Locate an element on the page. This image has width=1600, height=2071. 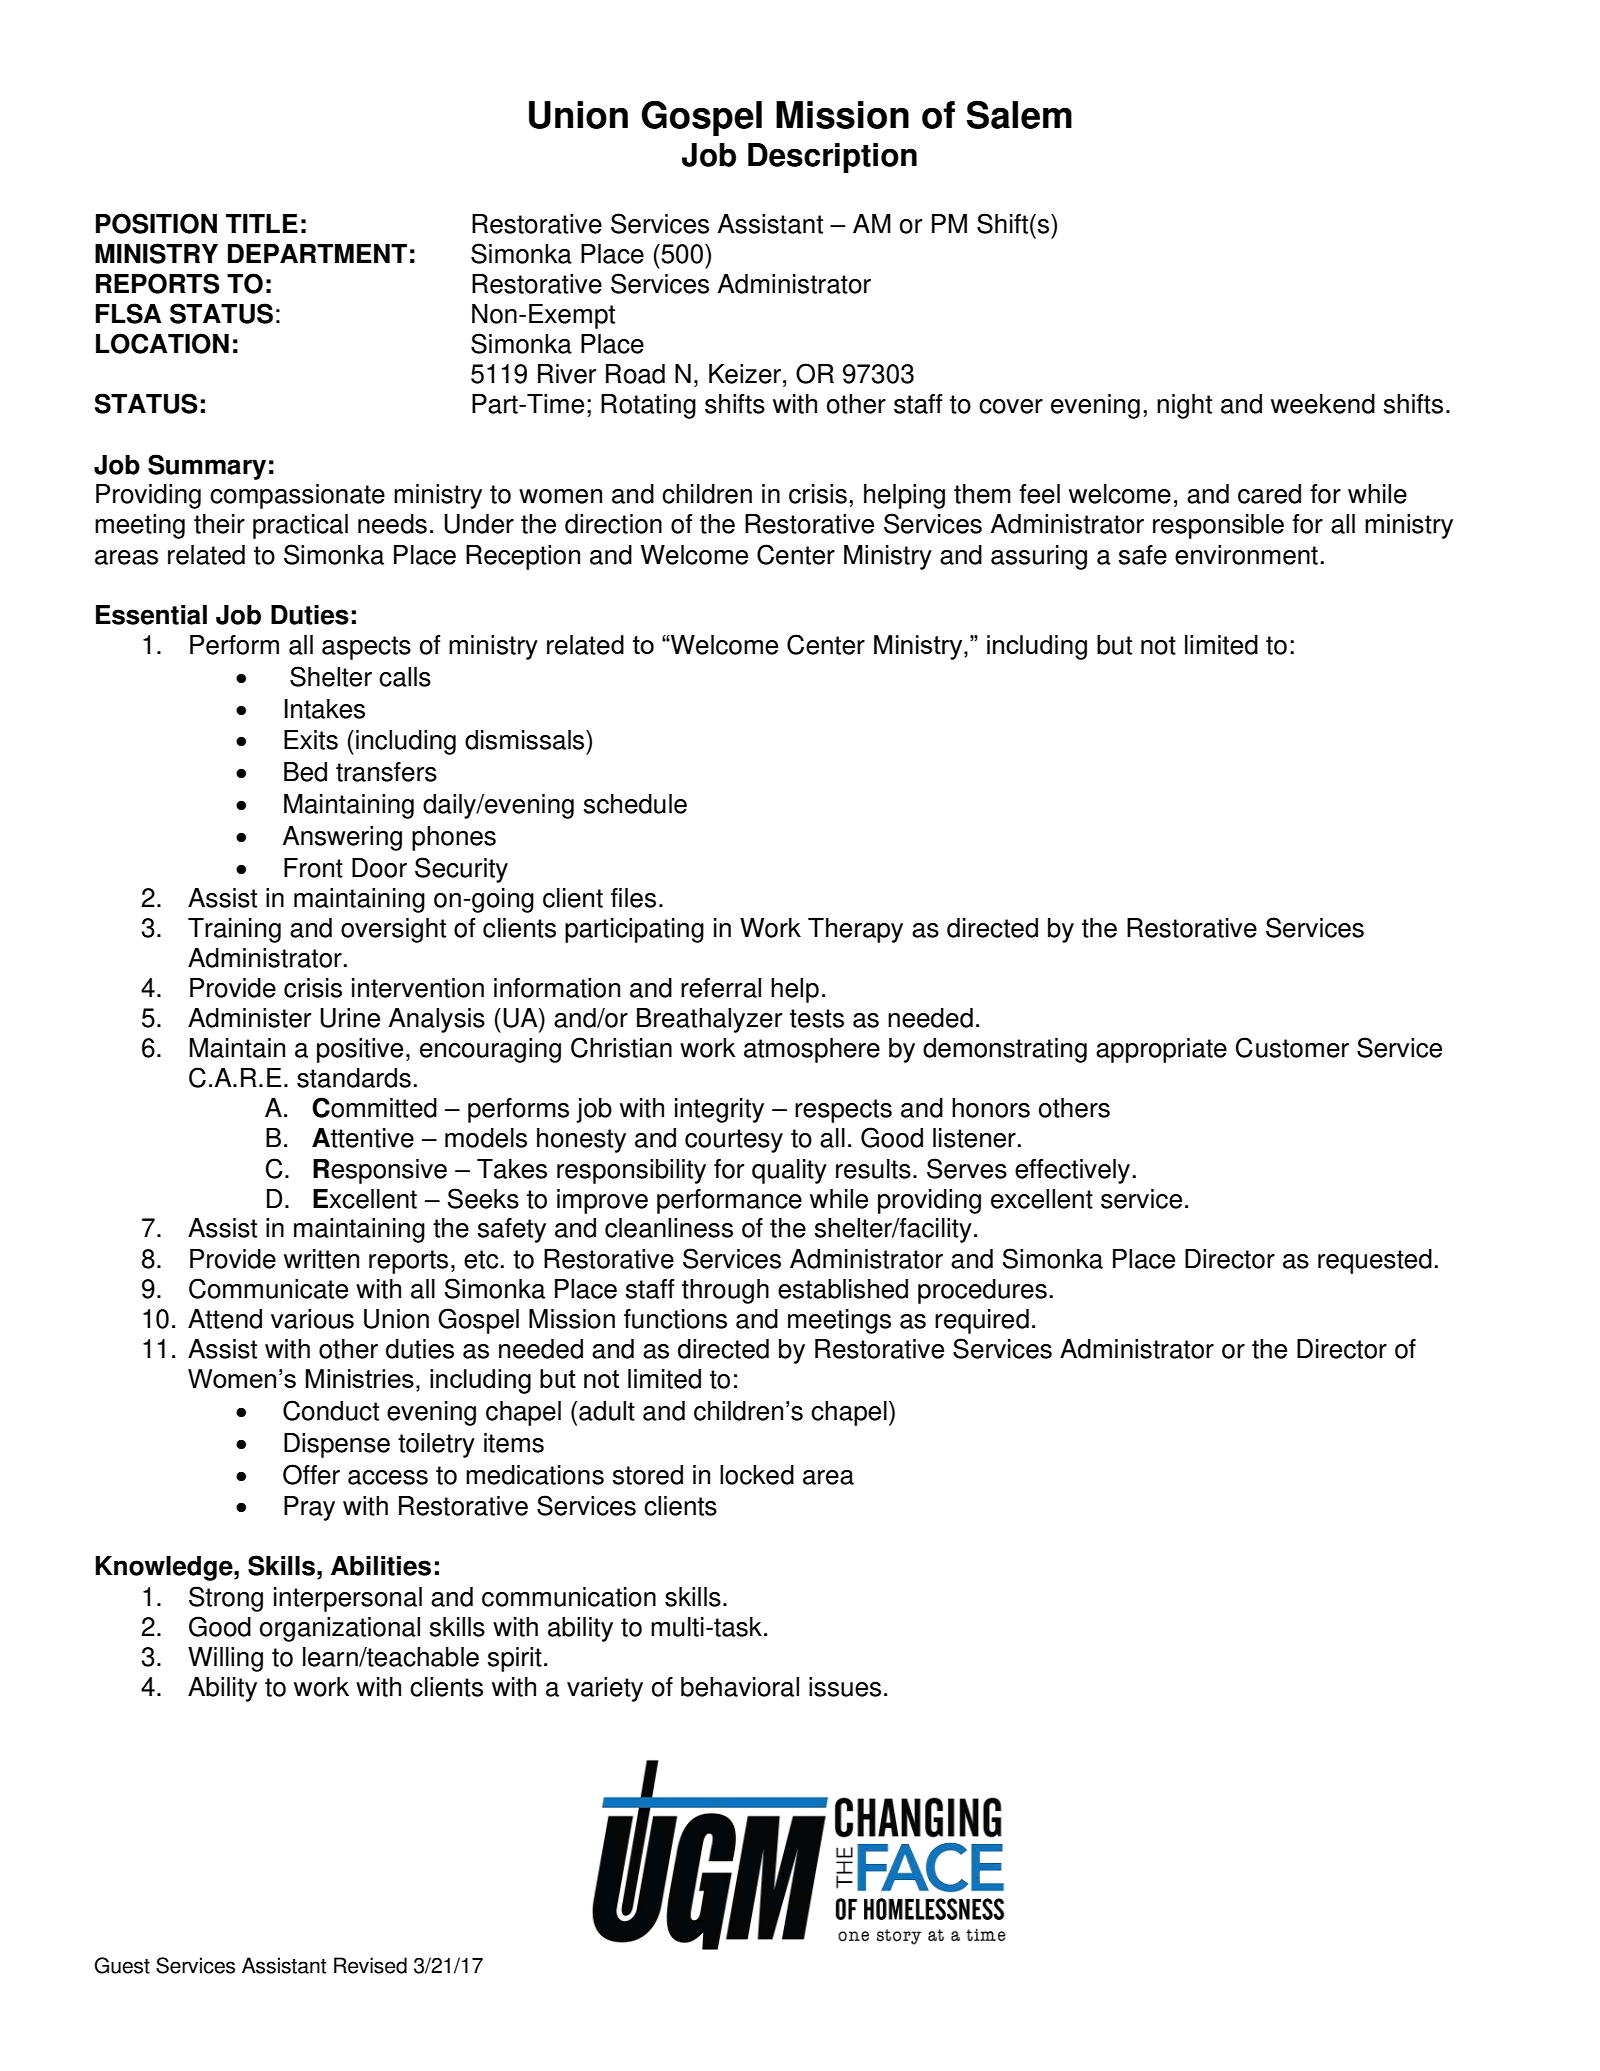
Administer is located at coordinates (249, 1018).
